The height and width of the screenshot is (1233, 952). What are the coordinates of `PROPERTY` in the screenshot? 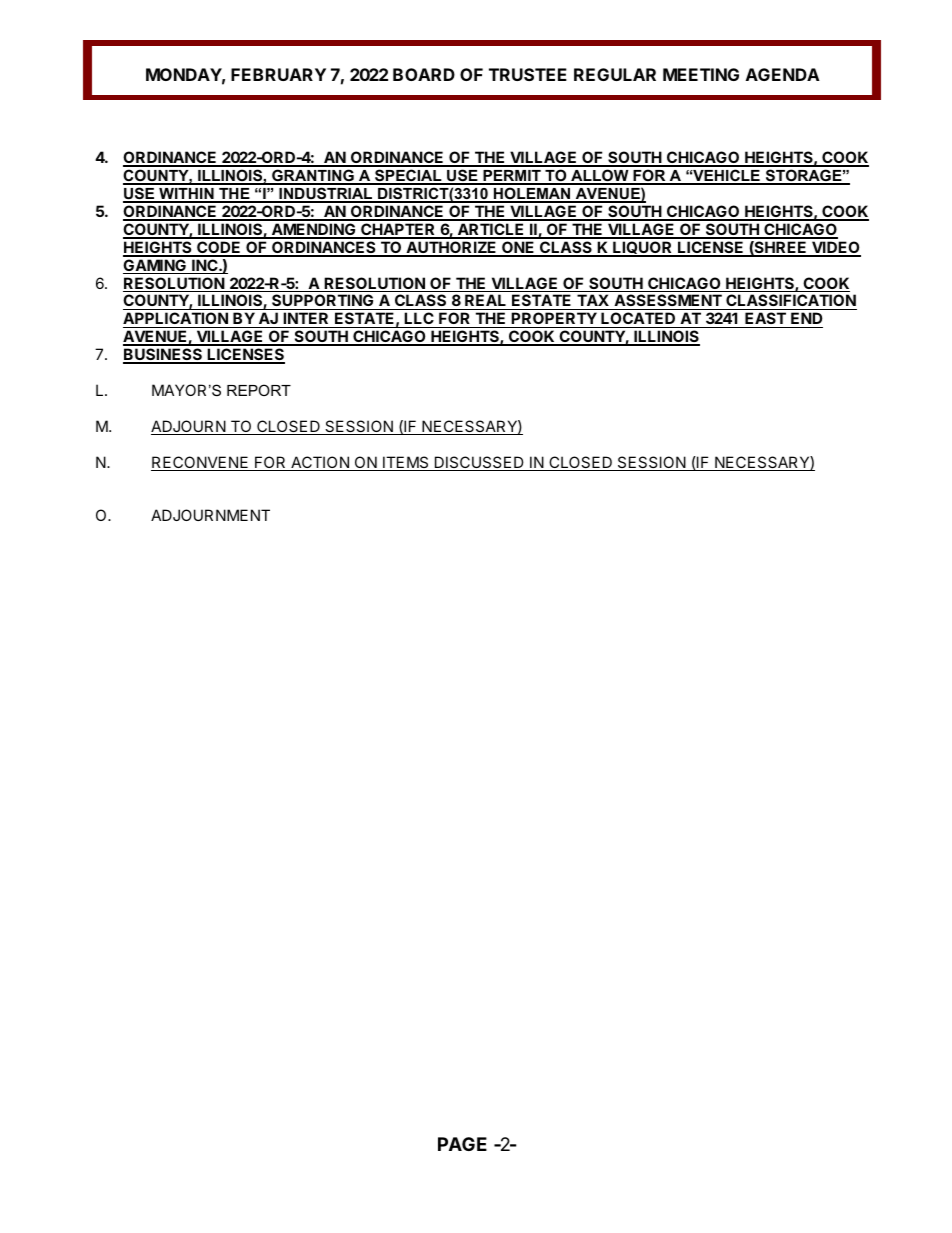 It's located at (554, 320).
